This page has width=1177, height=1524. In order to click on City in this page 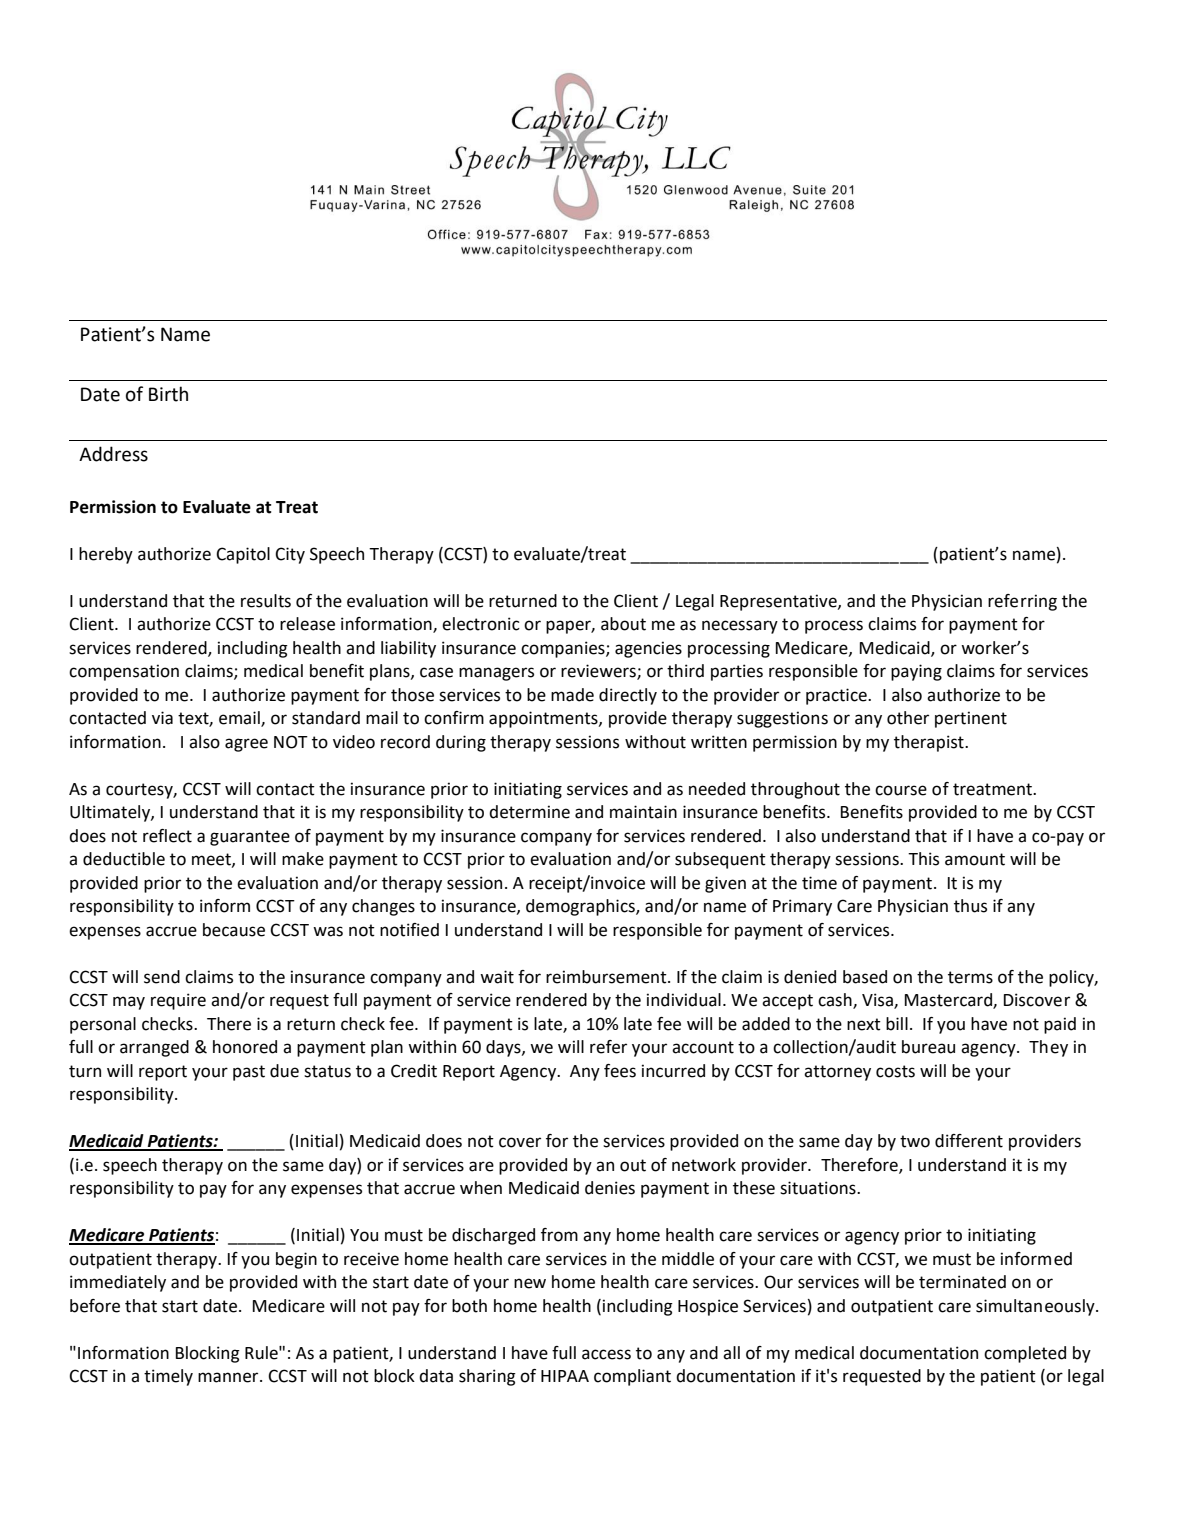, I will do `click(290, 555)`.
